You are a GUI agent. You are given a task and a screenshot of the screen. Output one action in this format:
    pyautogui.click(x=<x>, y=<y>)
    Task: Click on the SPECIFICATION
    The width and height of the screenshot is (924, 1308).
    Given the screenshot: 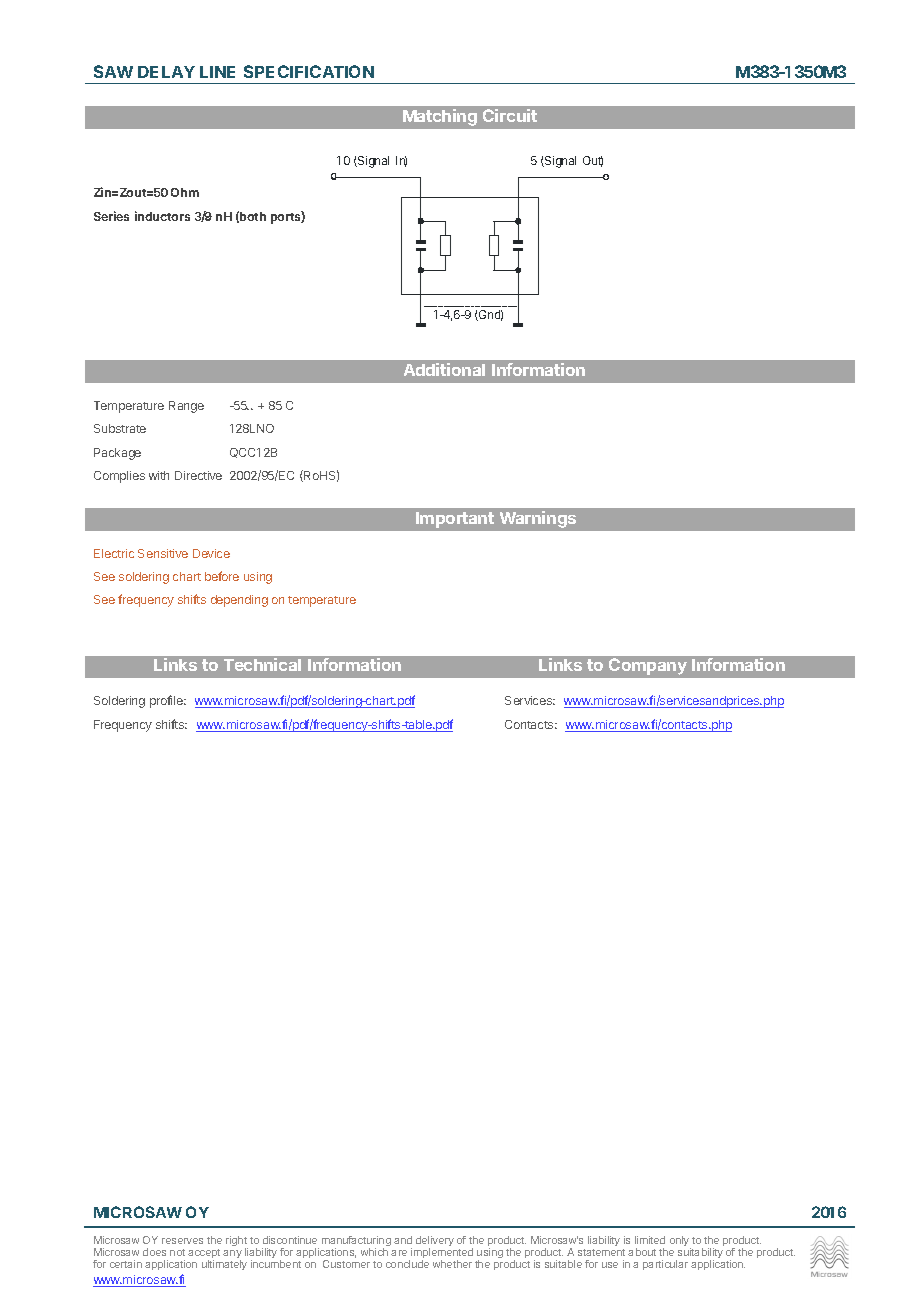 What is the action you would take?
    pyautogui.click(x=309, y=71)
